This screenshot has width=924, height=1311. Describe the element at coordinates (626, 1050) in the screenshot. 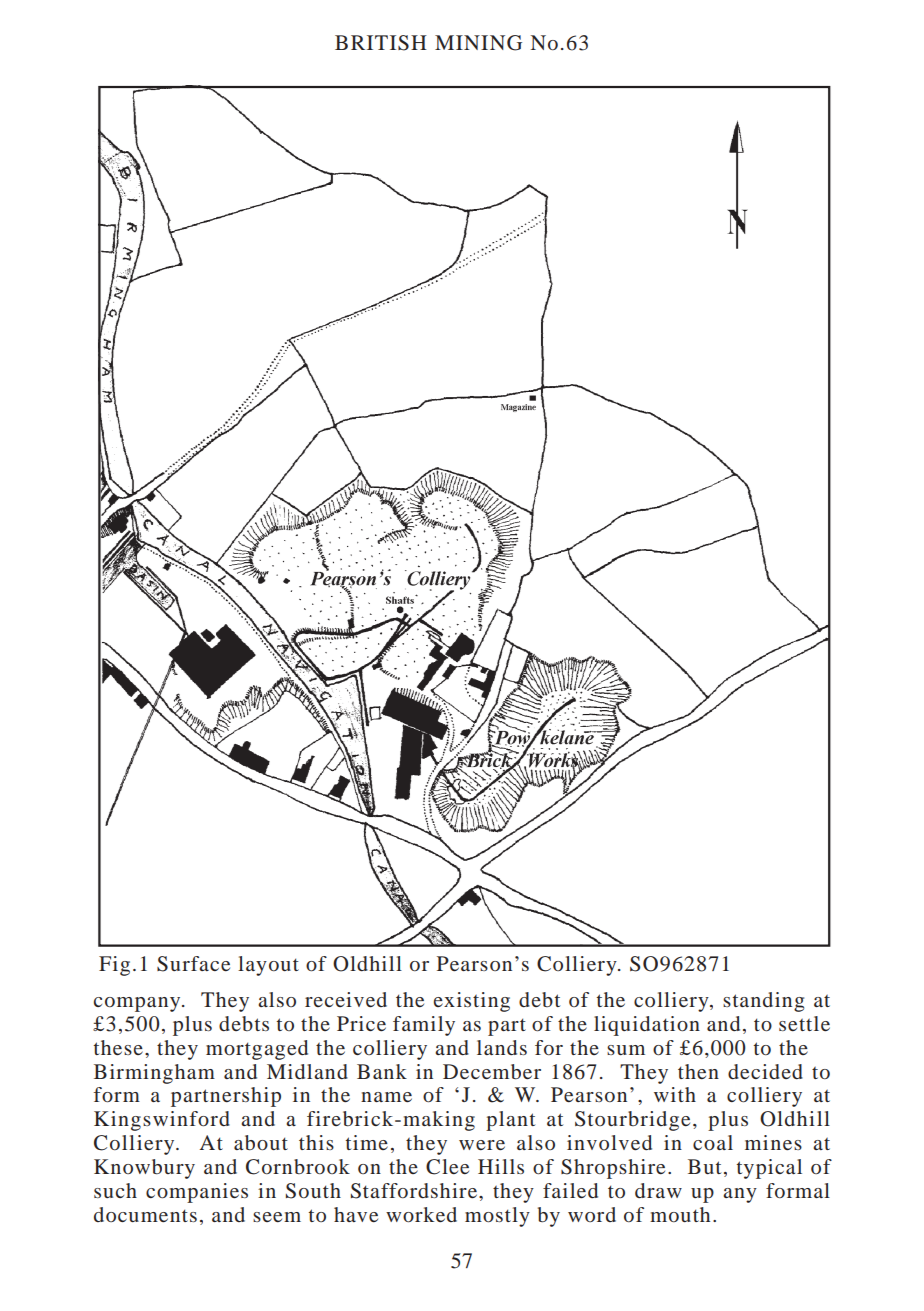

I see `sum` at that location.
